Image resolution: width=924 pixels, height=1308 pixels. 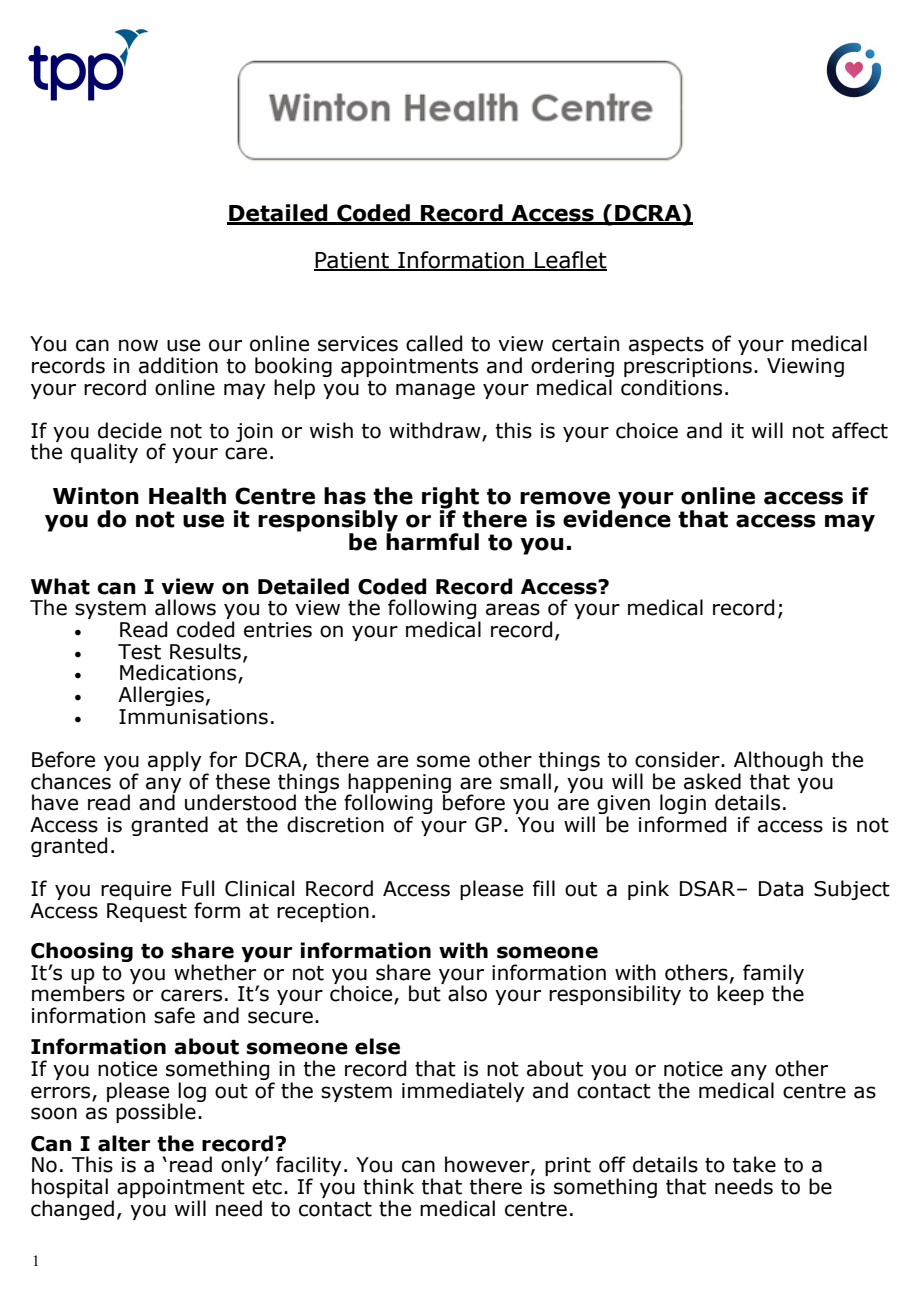 What do you see at coordinates (138, 345) in the screenshot?
I see `now` at bounding box center [138, 345].
